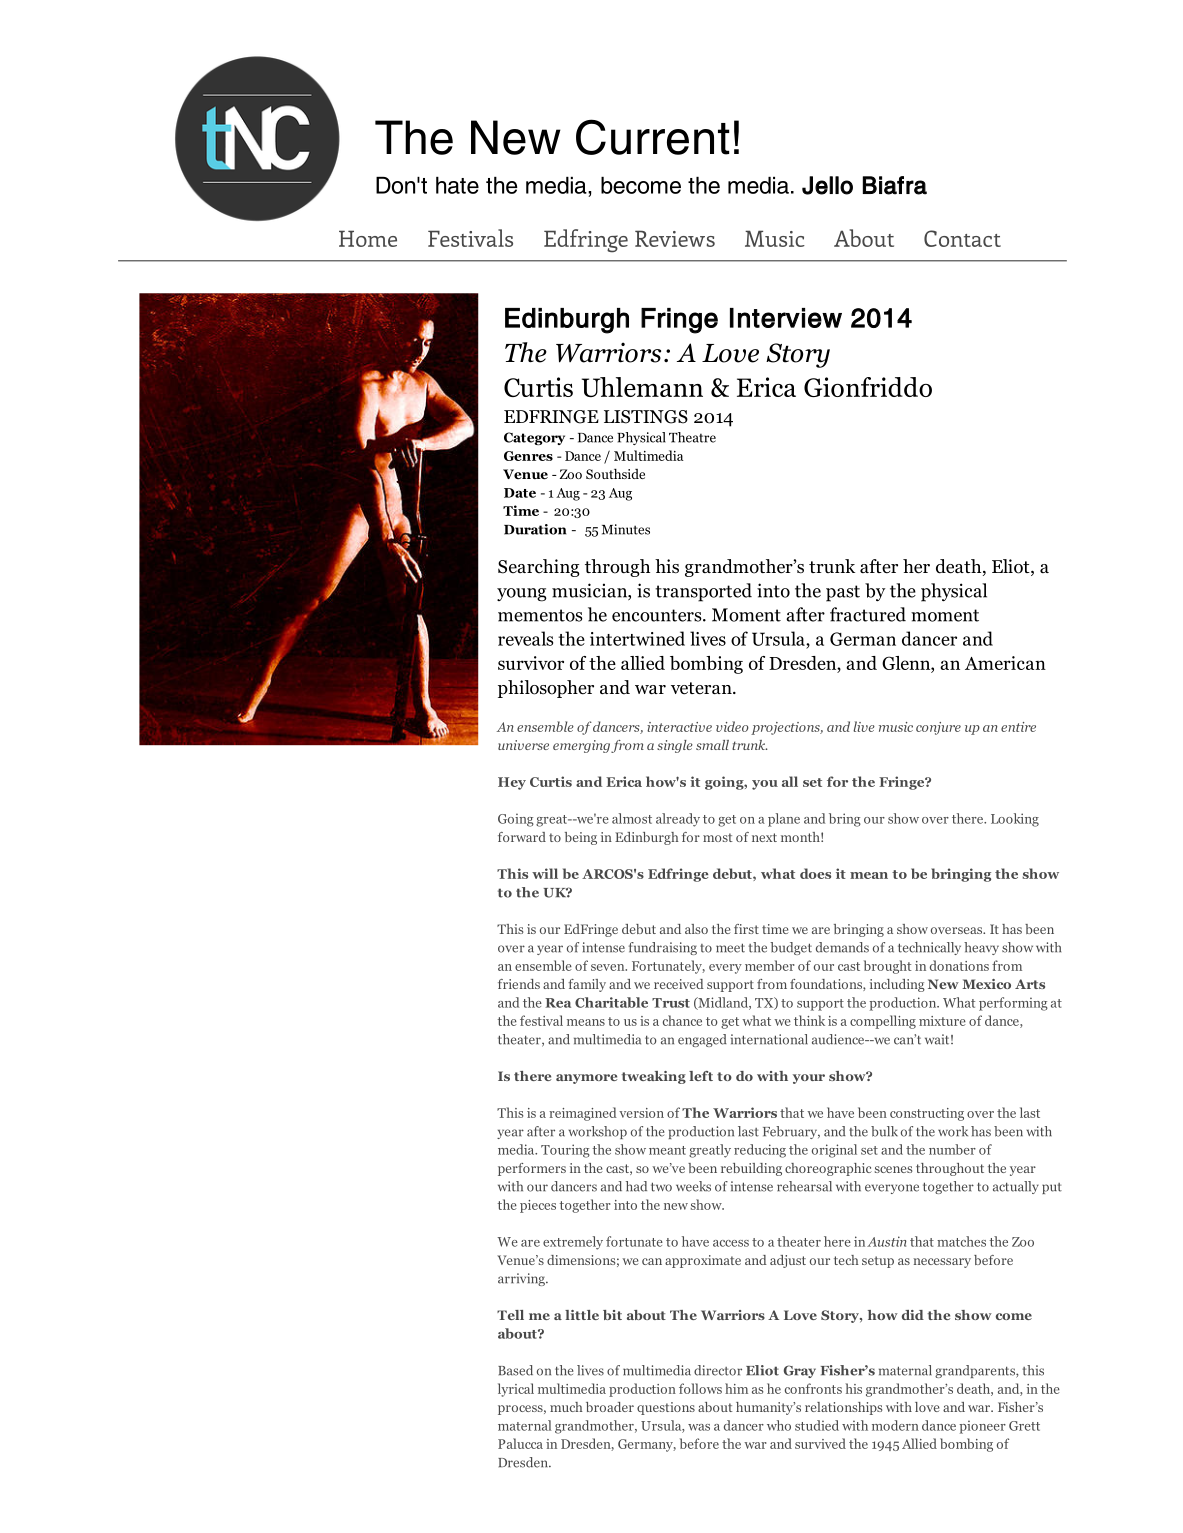 The image size is (1183, 1533). I want to click on Contact, so click(962, 238).
